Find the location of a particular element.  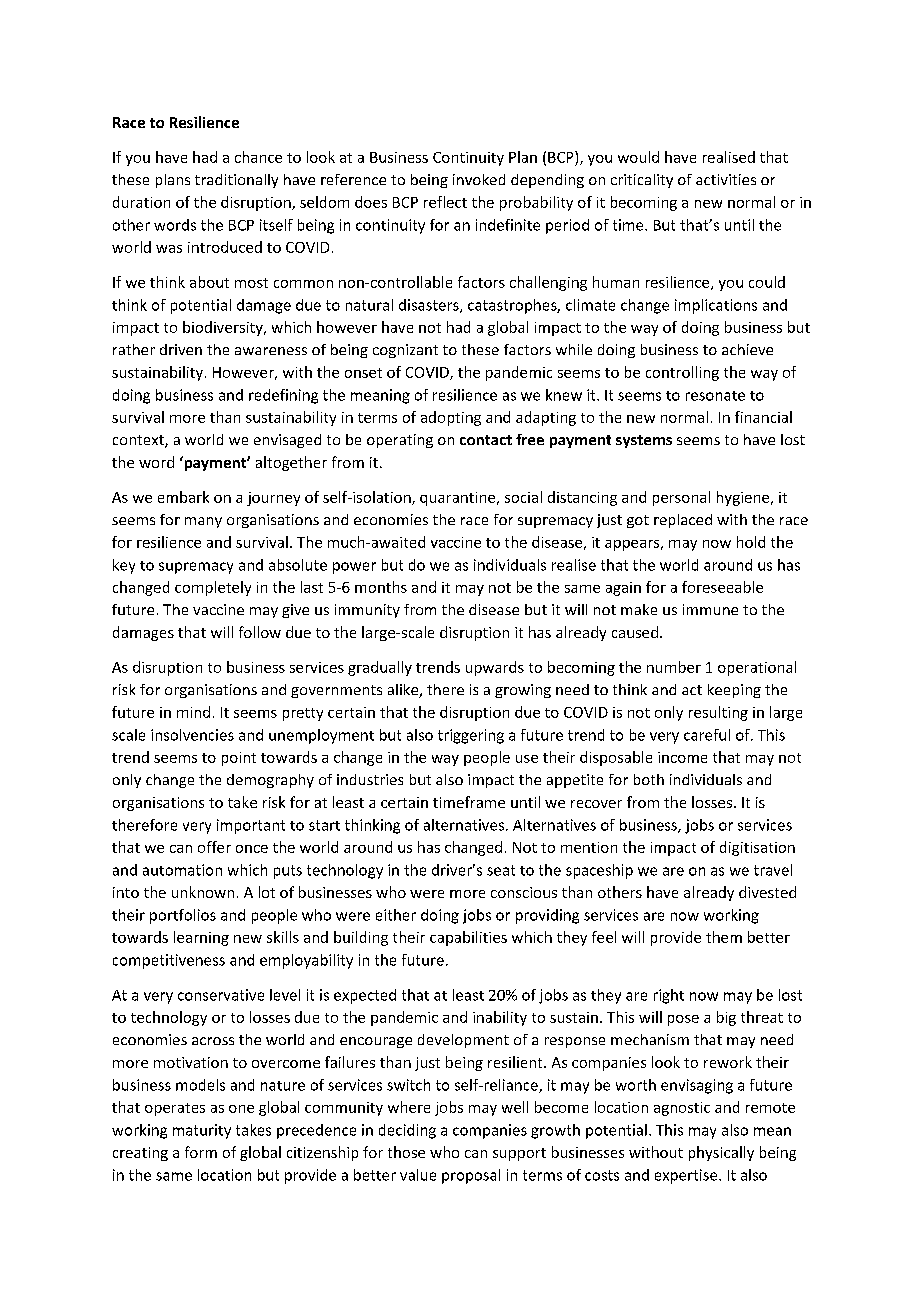

upwards is located at coordinates (495, 668).
